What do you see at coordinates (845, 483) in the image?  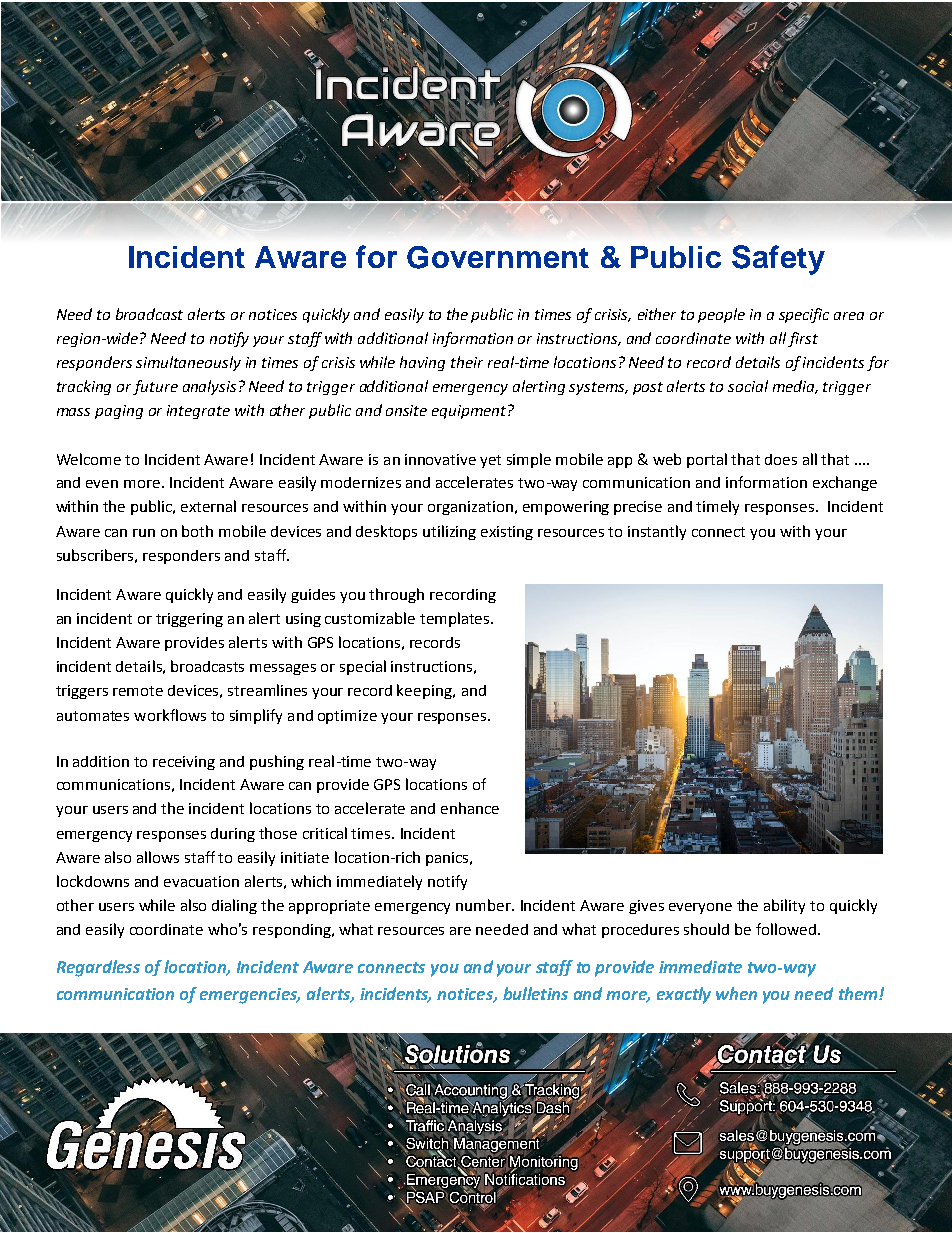 I see `exchange` at bounding box center [845, 483].
